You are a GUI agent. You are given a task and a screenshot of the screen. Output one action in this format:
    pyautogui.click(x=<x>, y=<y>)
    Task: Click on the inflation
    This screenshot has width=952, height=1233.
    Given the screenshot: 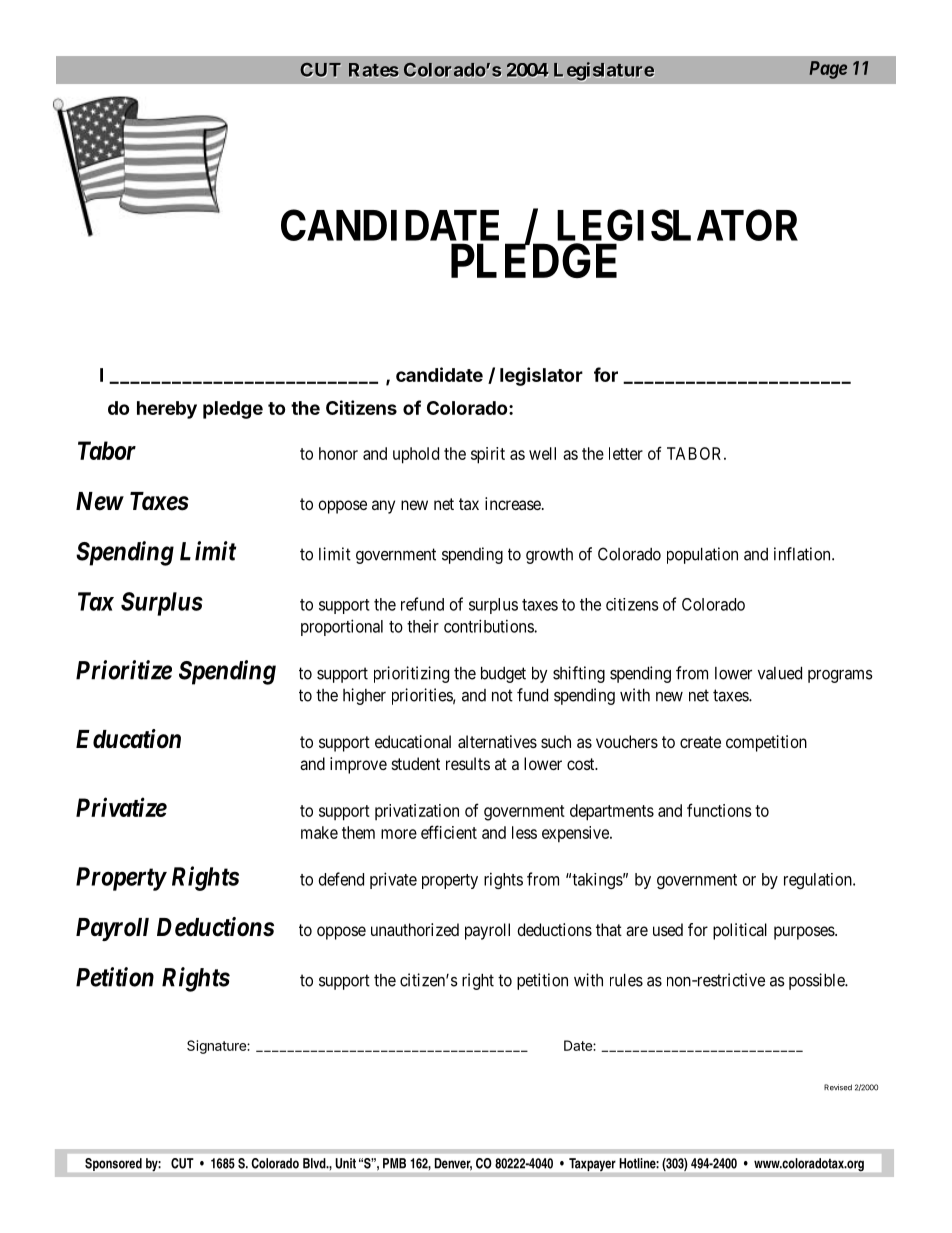 What is the action you would take?
    pyautogui.click(x=803, y=554)
